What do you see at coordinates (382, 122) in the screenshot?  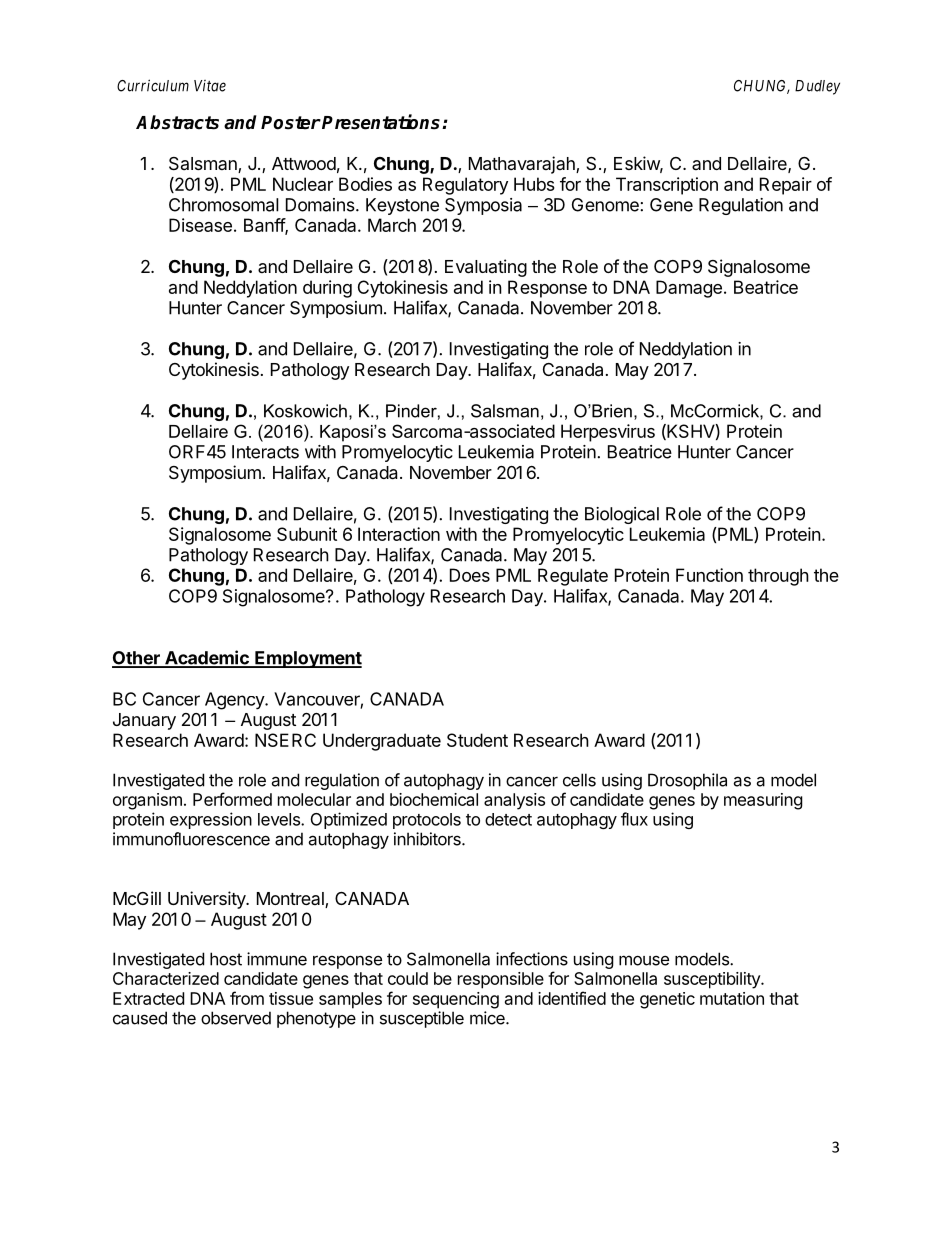 I see `Presentations` at bounding box center [382, 122].
